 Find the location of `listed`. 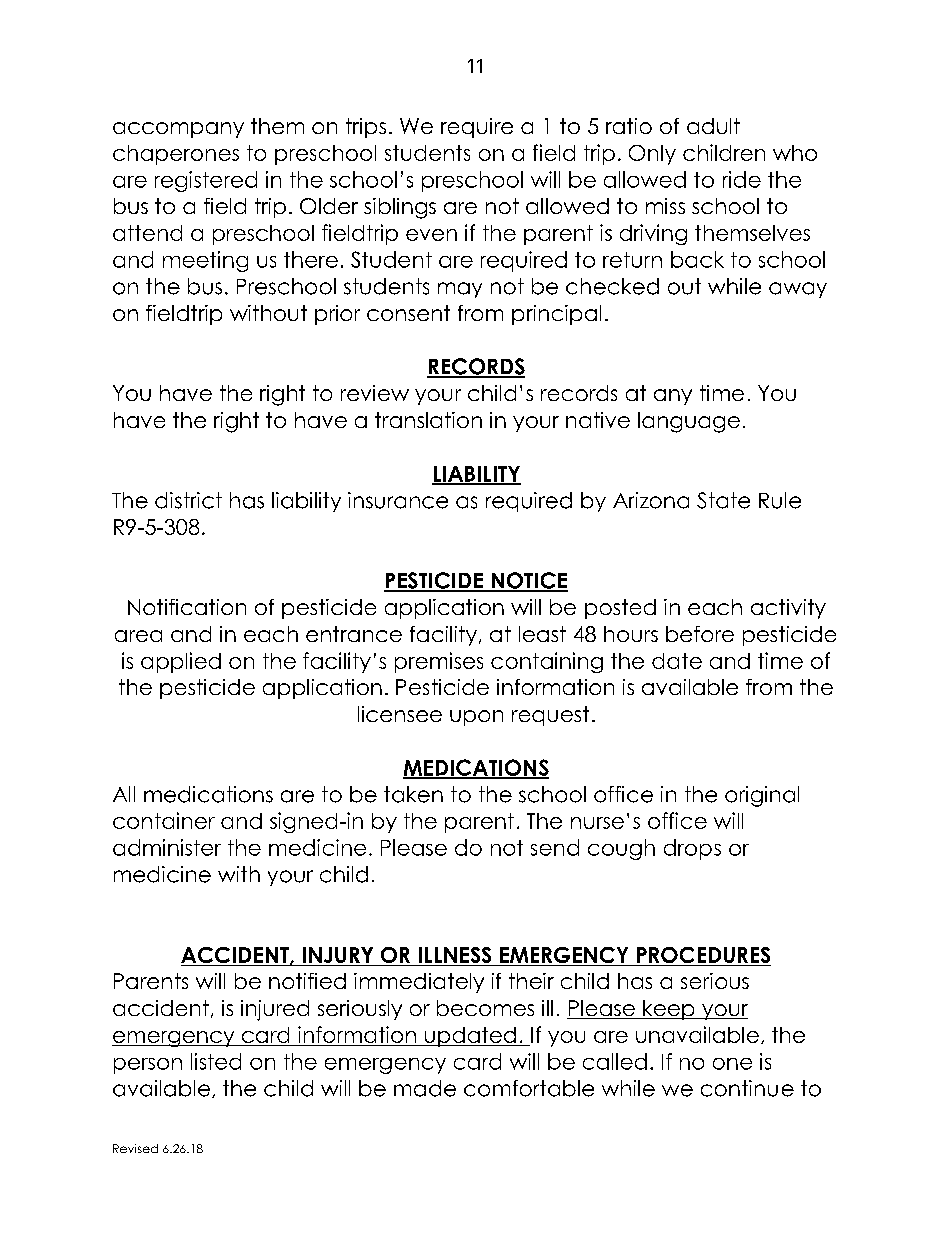

listed is located at coordinates (216, 1061).
